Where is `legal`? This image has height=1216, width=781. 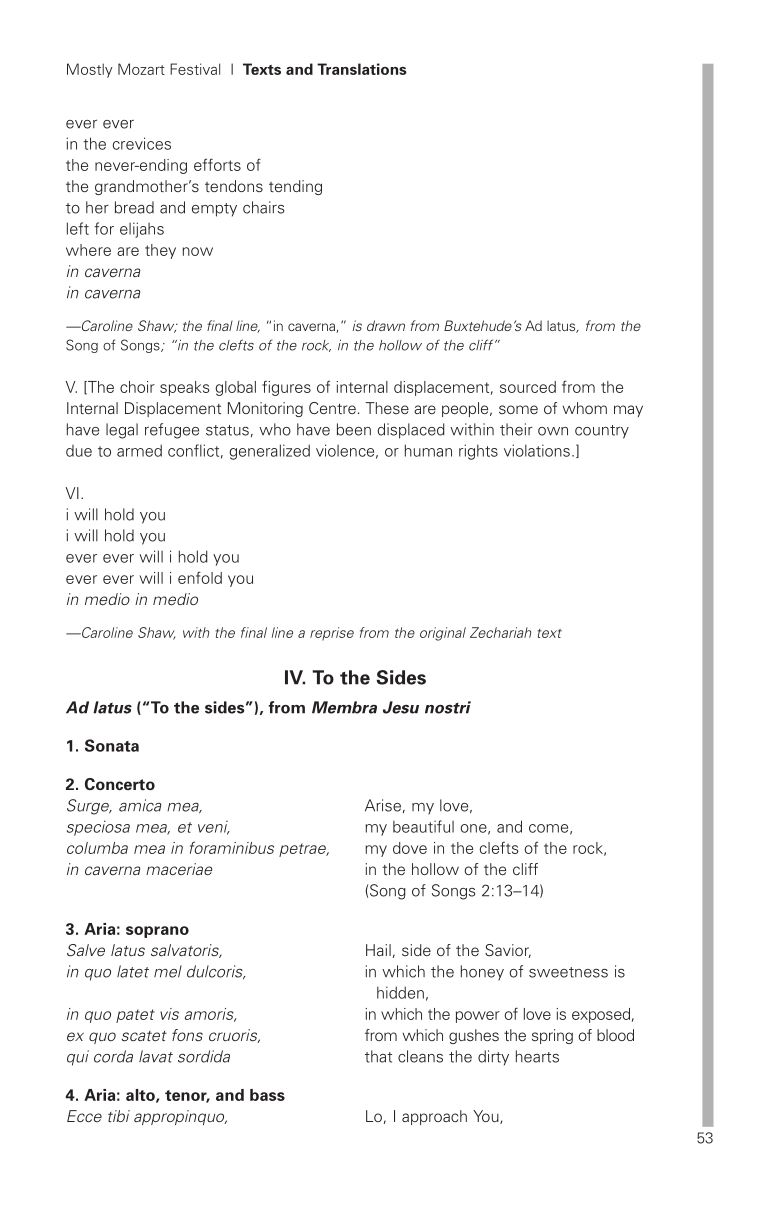
legal is located at coordinates (122, 431).
